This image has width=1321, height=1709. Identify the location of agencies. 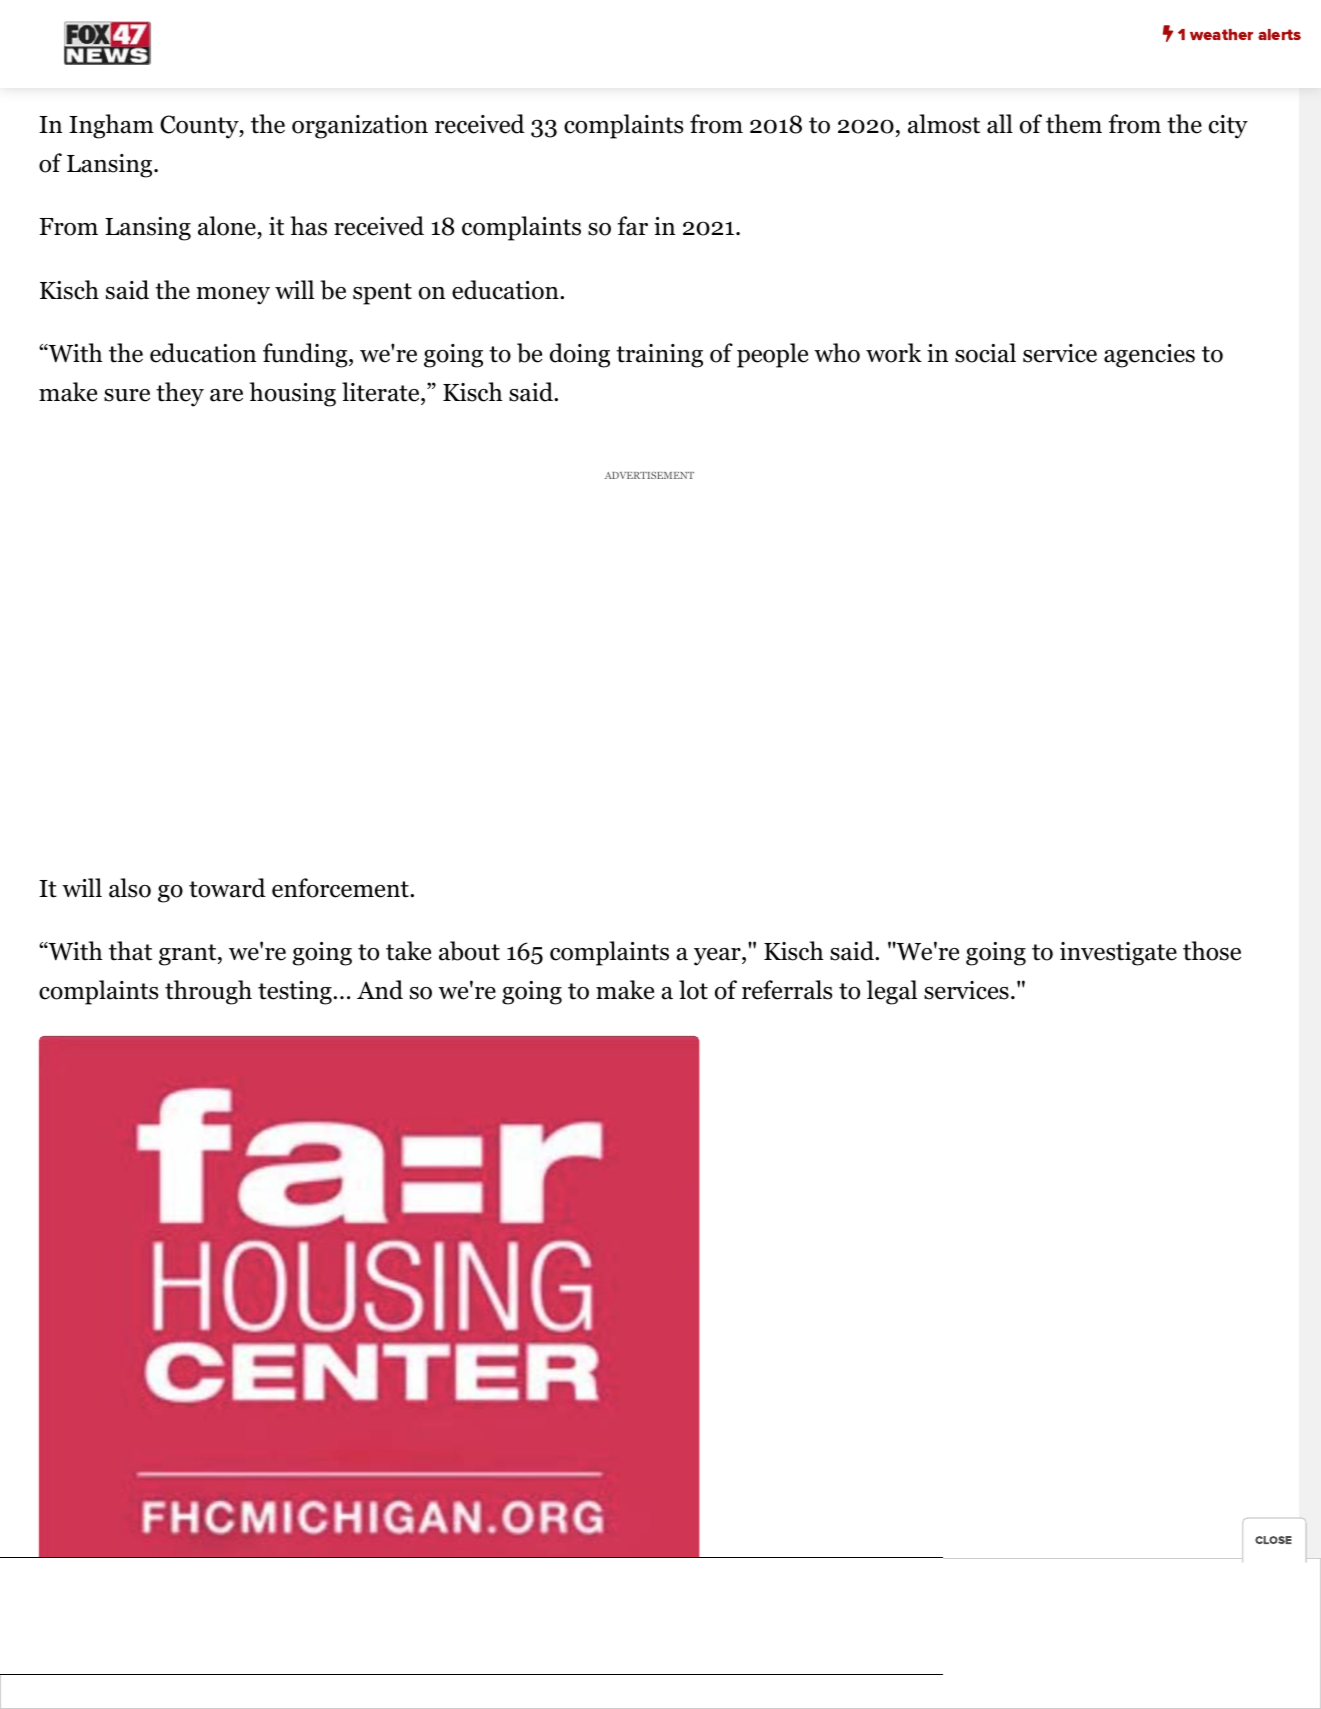
(1149, 356).
